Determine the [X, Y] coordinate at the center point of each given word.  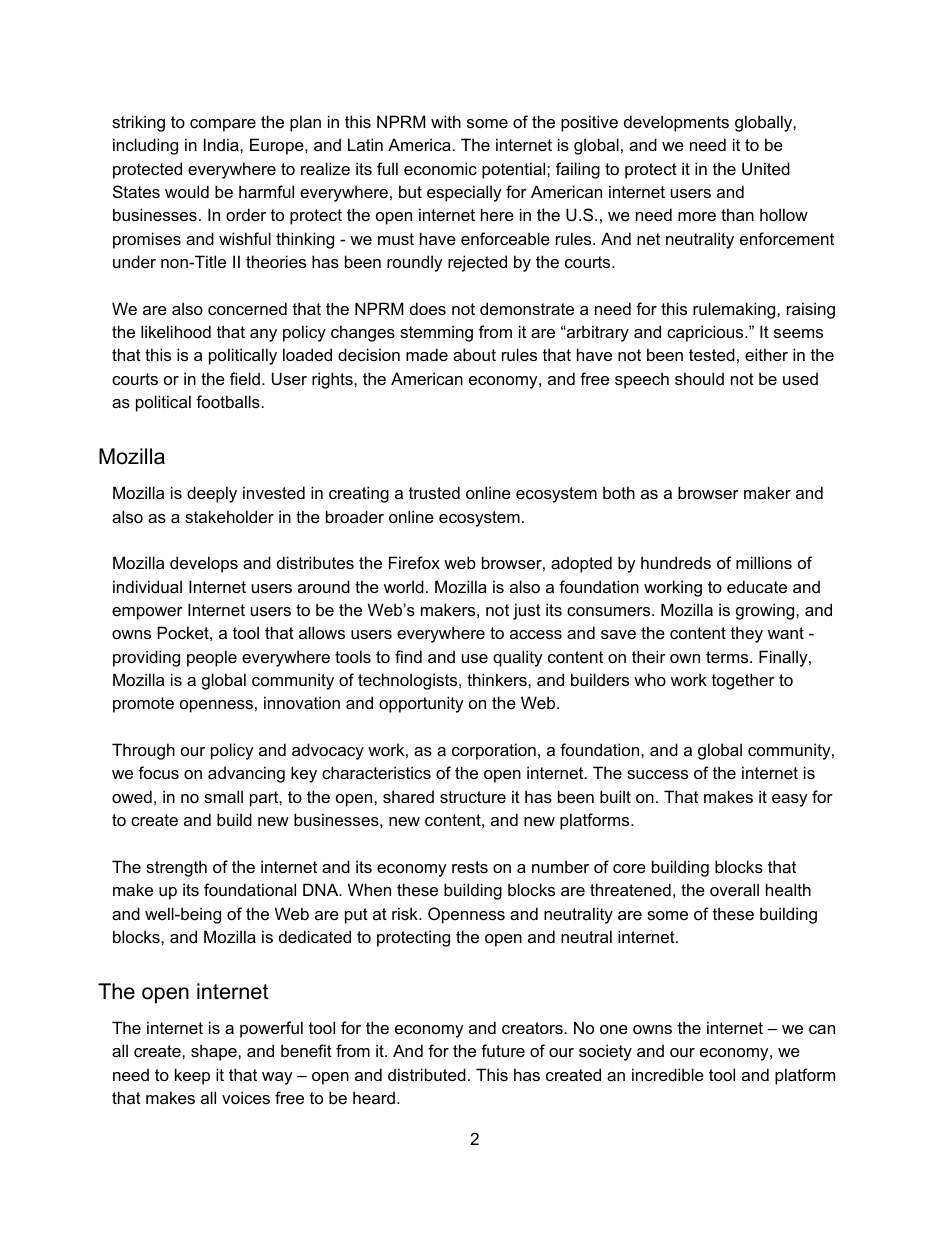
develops [204, 564]
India [222, 144]
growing [766, 611]
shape [215, 1052]
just [527, 611]
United [766, 168]
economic [440, 168]
